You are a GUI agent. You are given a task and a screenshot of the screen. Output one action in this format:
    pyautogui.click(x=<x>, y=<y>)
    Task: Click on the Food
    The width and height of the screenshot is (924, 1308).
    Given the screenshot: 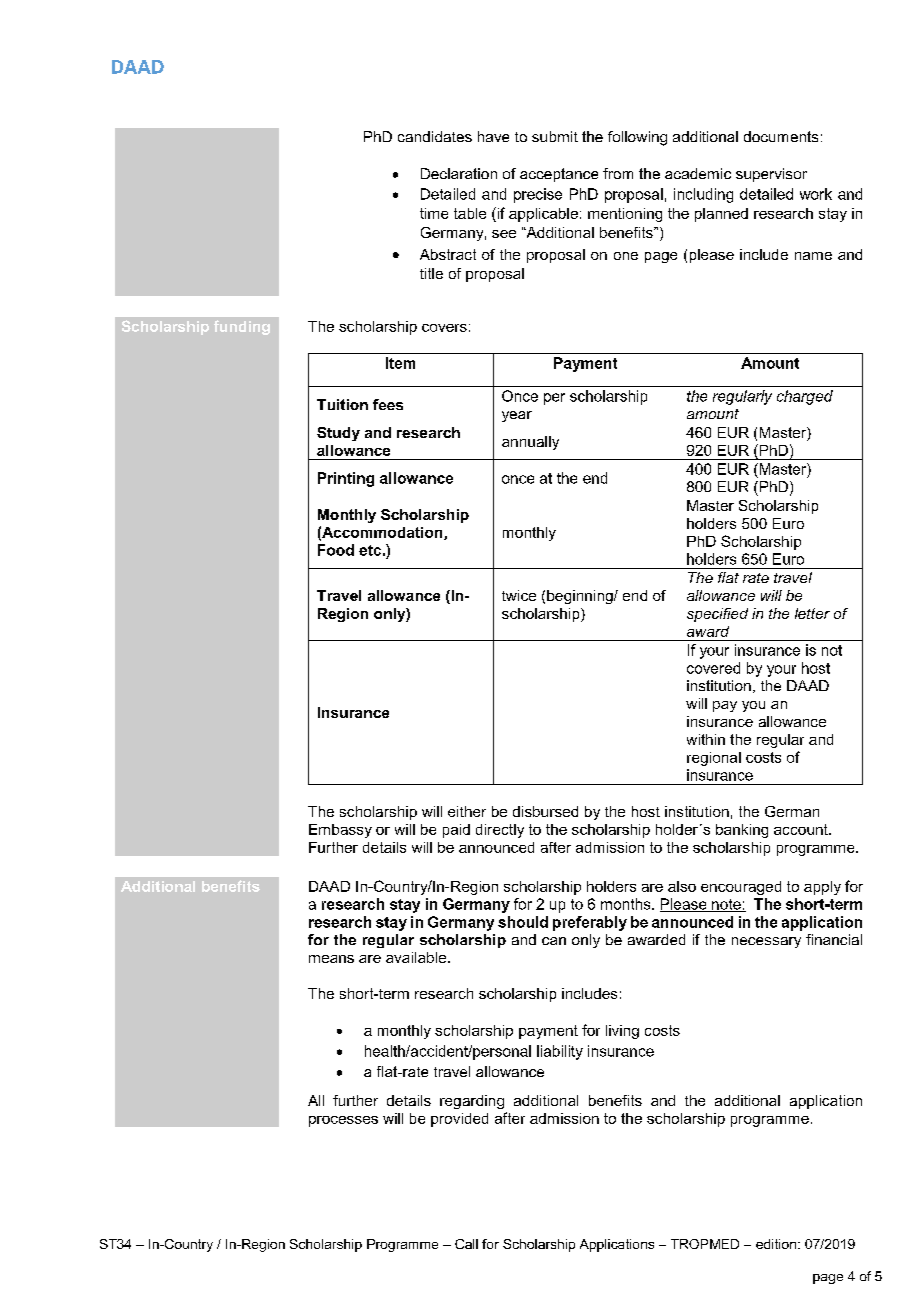 What is the action you would take?
    pyautogui.click(x=336, y=550)
